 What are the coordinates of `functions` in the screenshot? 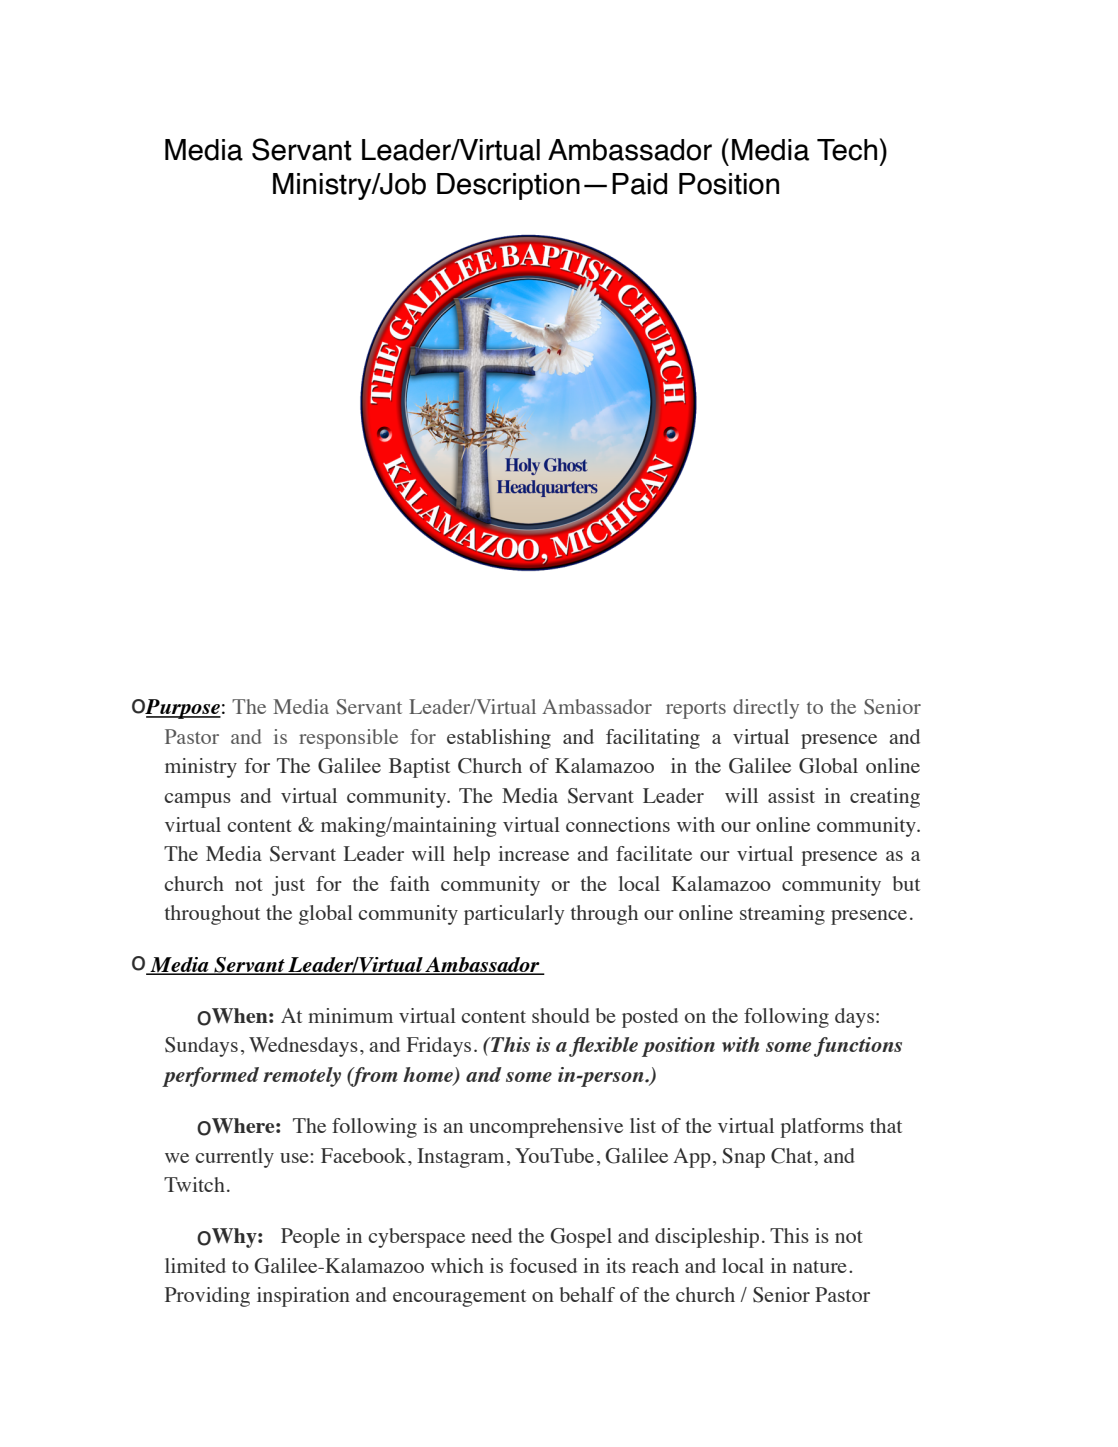 It's located at (858, 1047).
